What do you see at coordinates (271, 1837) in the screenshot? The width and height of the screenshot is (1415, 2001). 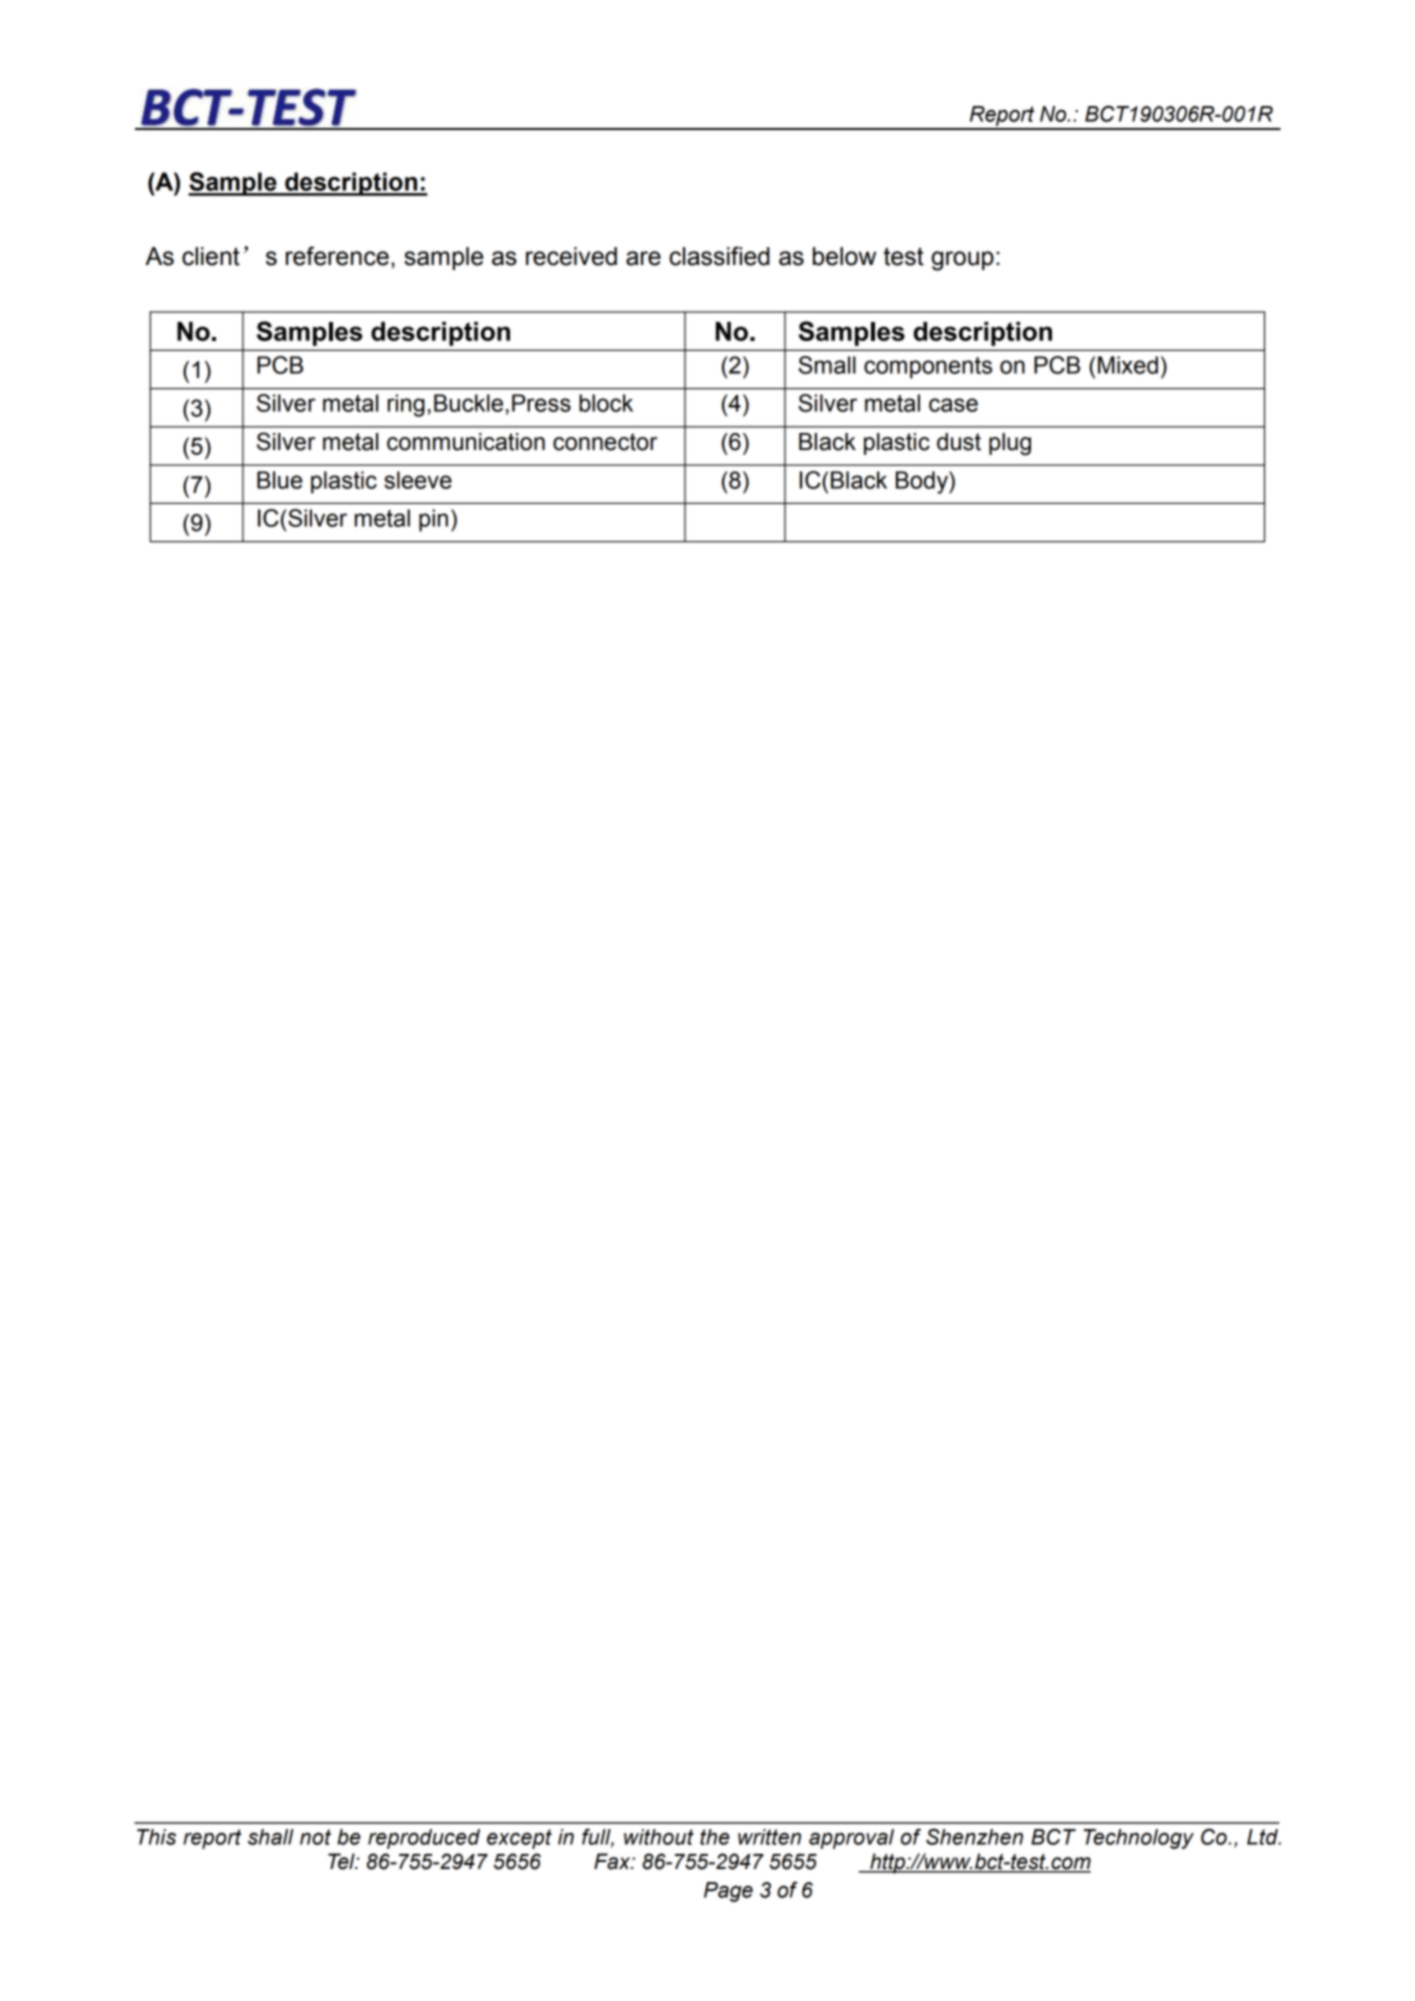 I see `shall` at bounding box center [271, 1837].
